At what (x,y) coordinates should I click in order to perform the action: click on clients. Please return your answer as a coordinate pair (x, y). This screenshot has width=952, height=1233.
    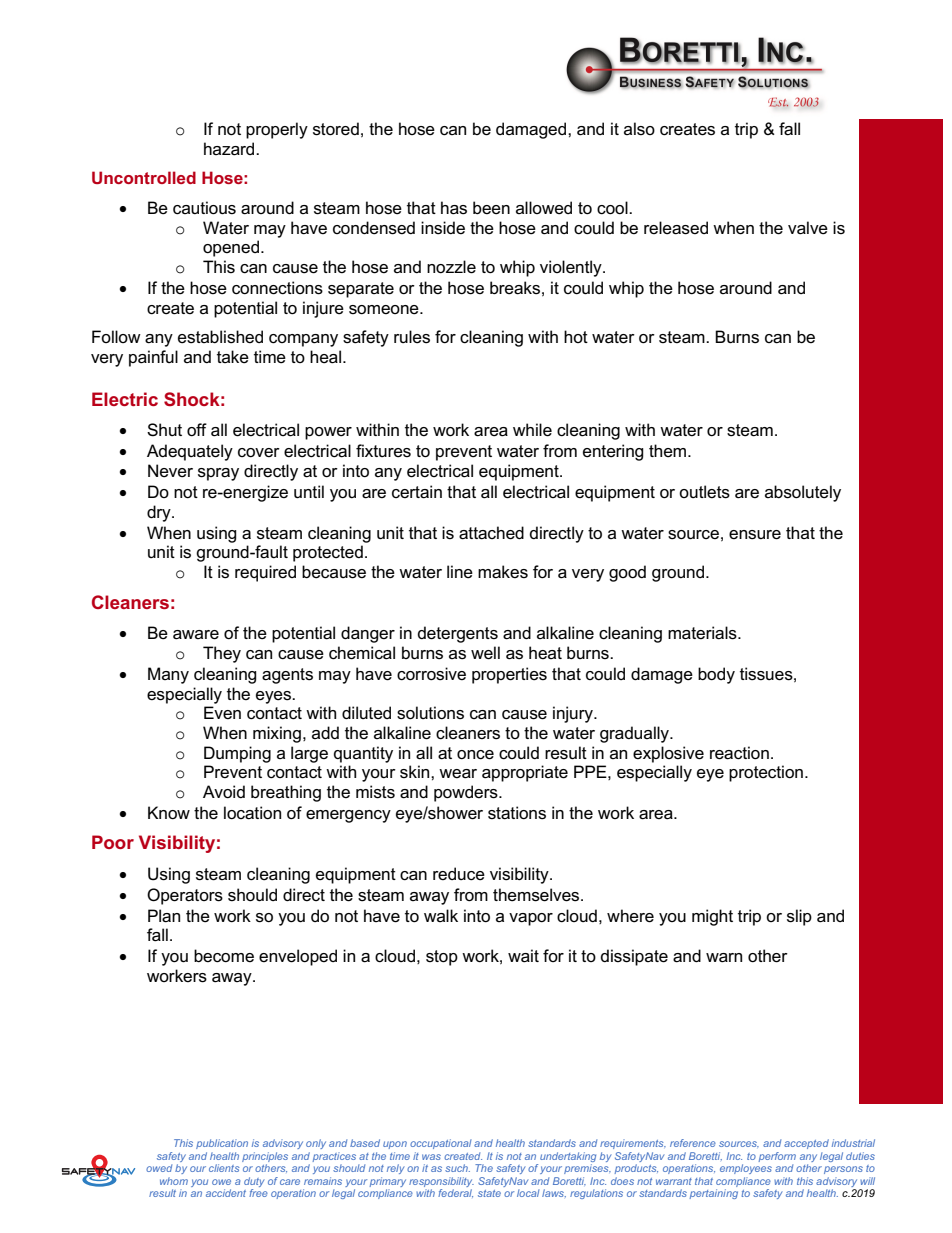
    Looking at the image, I should click on (224, 1168).
